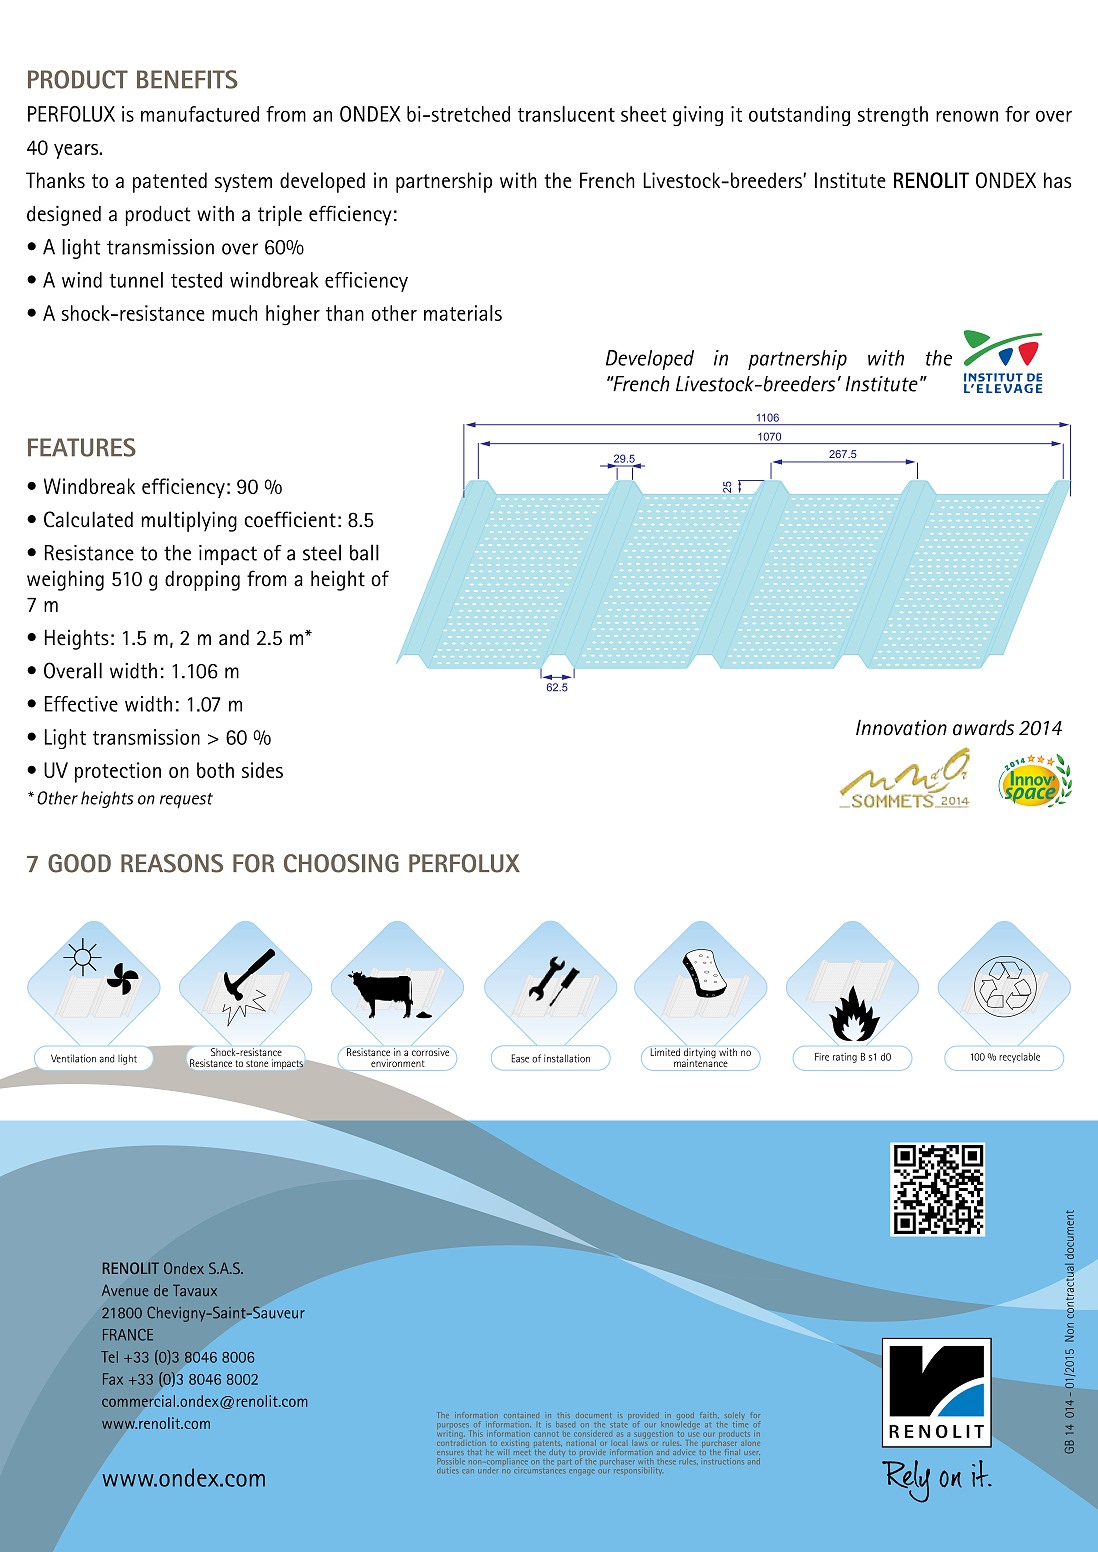  Describe the element at coordinates (546, 1434) in the image. I see `cannot` at that location.
